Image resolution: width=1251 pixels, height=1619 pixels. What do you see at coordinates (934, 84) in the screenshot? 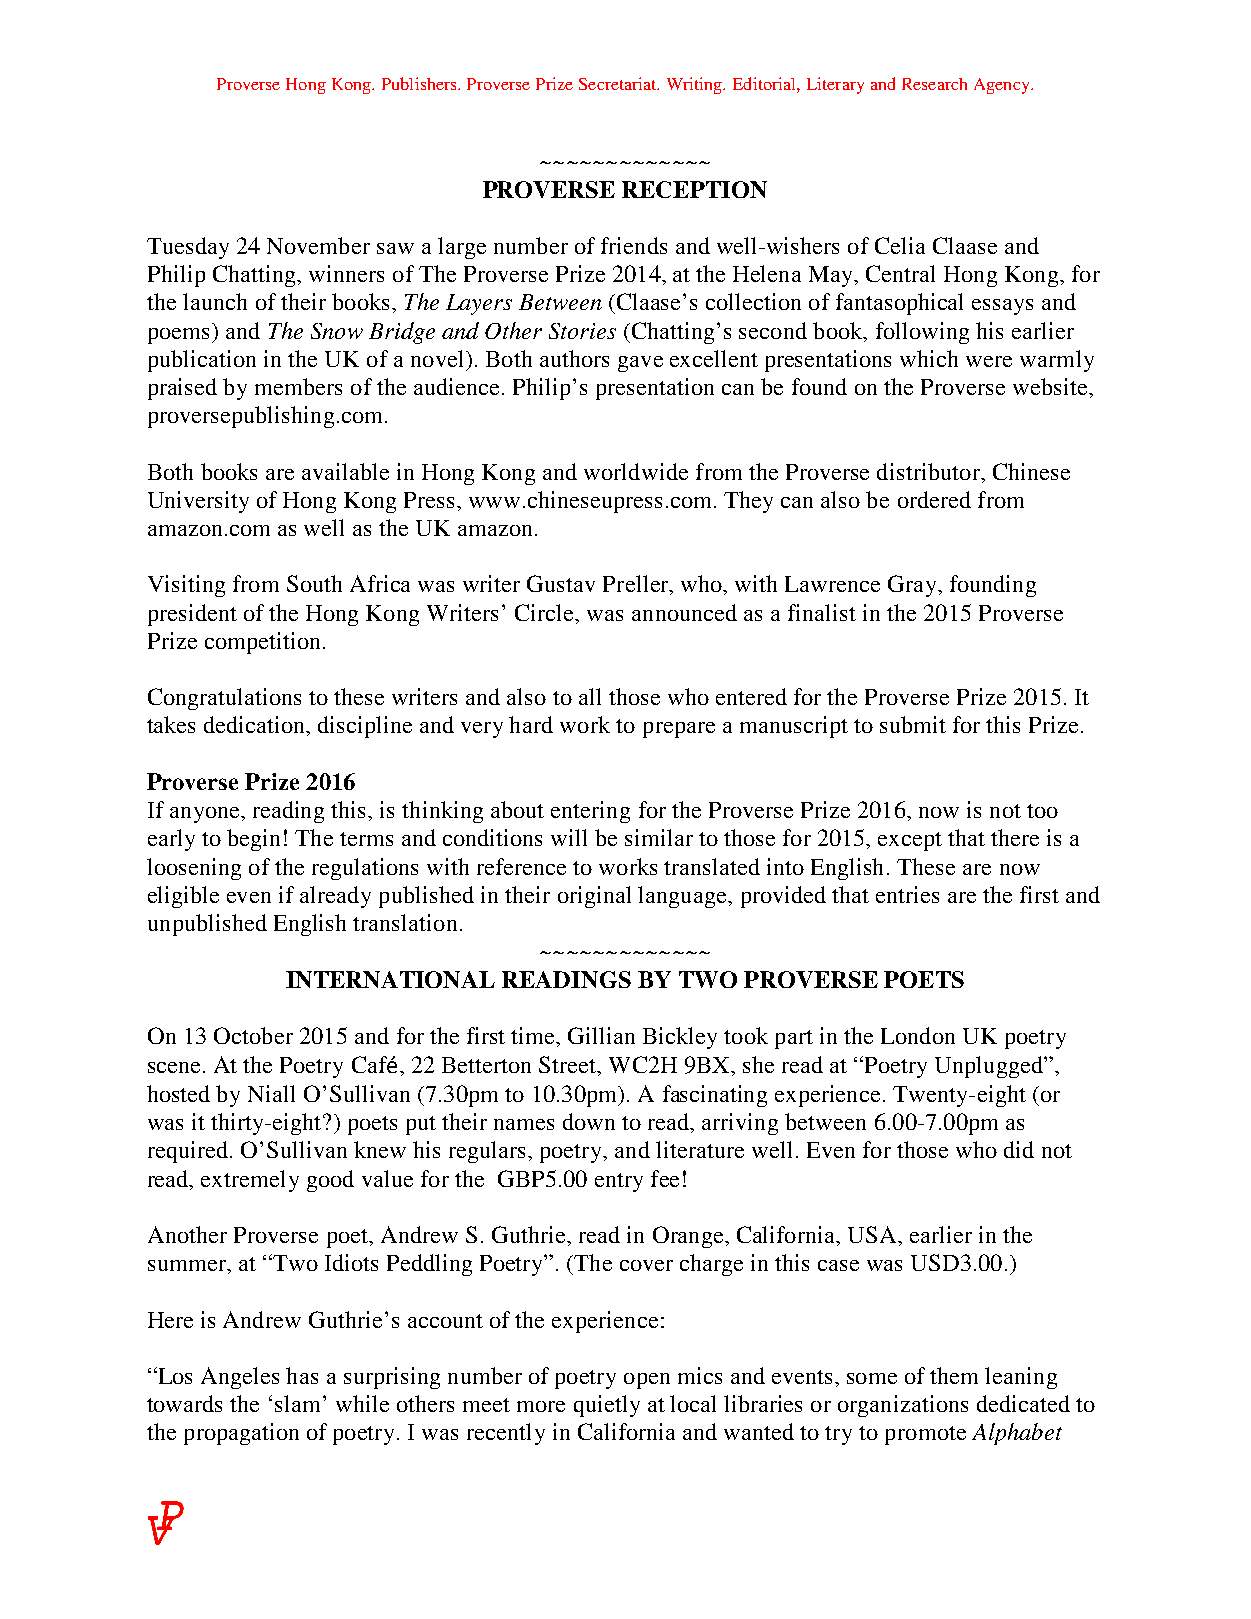
I see `Research` at bounding box center [934, 84].
